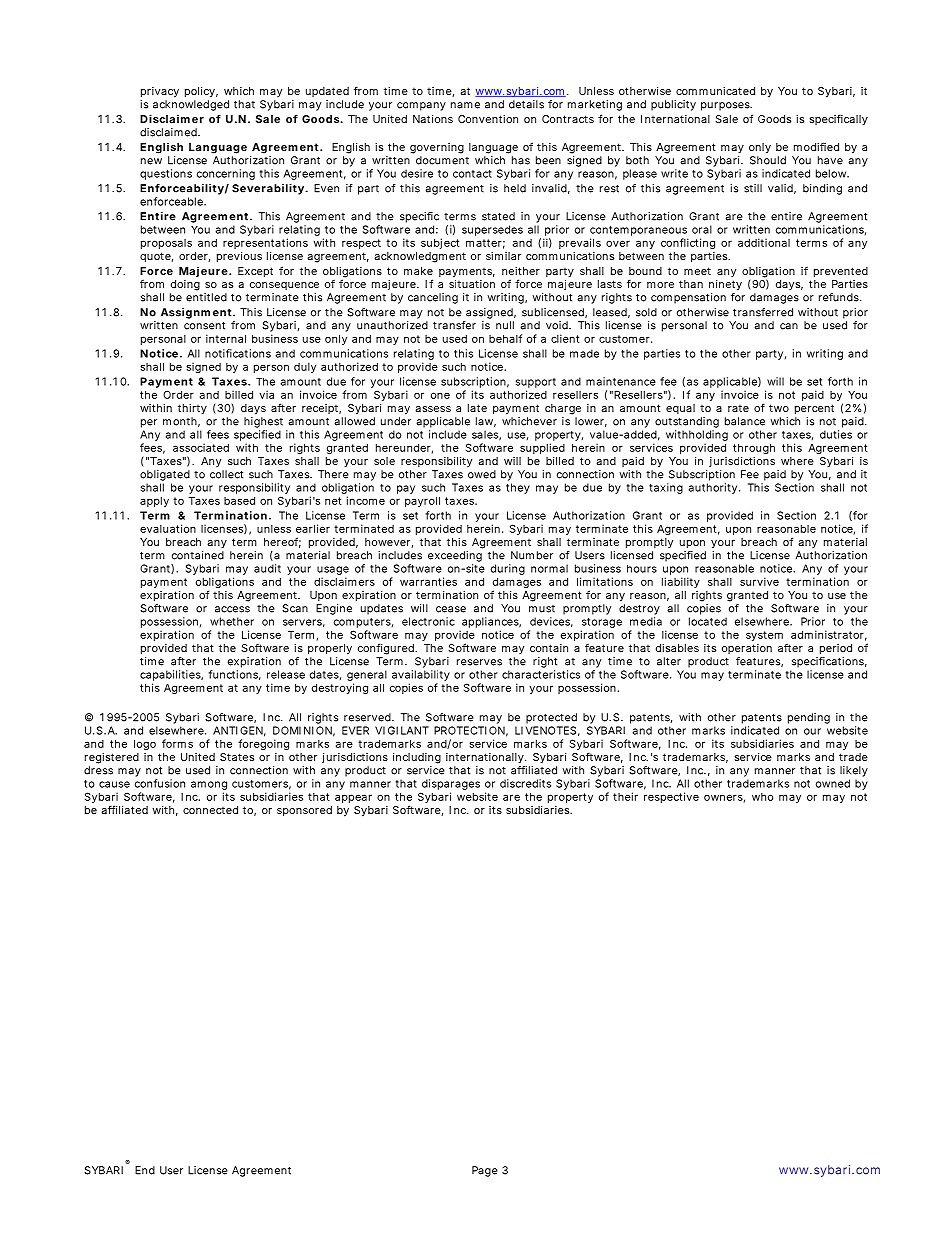 The width and height of the screenshot is (952, 1233). What do you see at coordinates (809, 718) in the screenshot?
I see `pending` at bounding box center [809, 718].
